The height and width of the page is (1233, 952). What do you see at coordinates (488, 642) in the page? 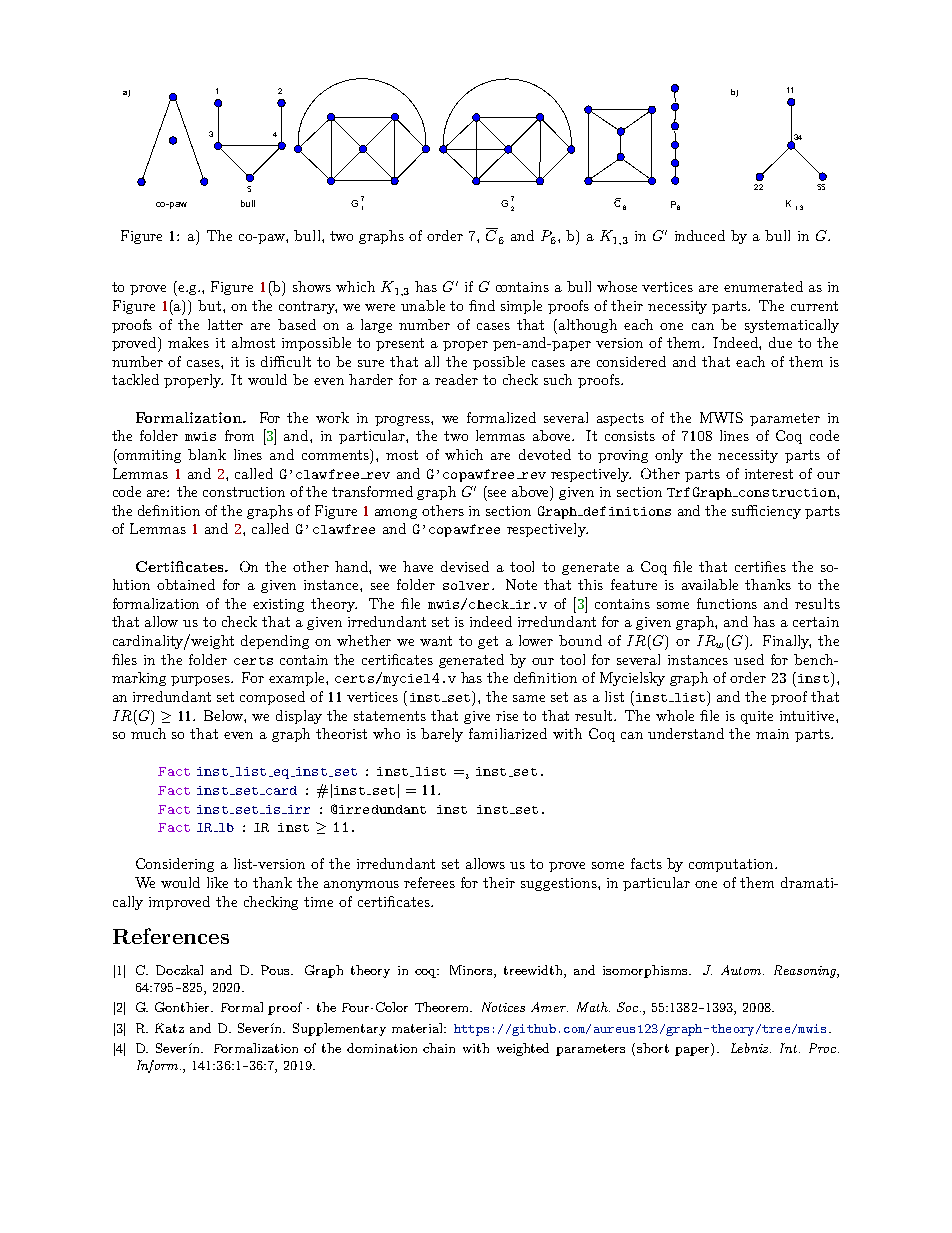
I see `get` at bounding box center [488, 642].
